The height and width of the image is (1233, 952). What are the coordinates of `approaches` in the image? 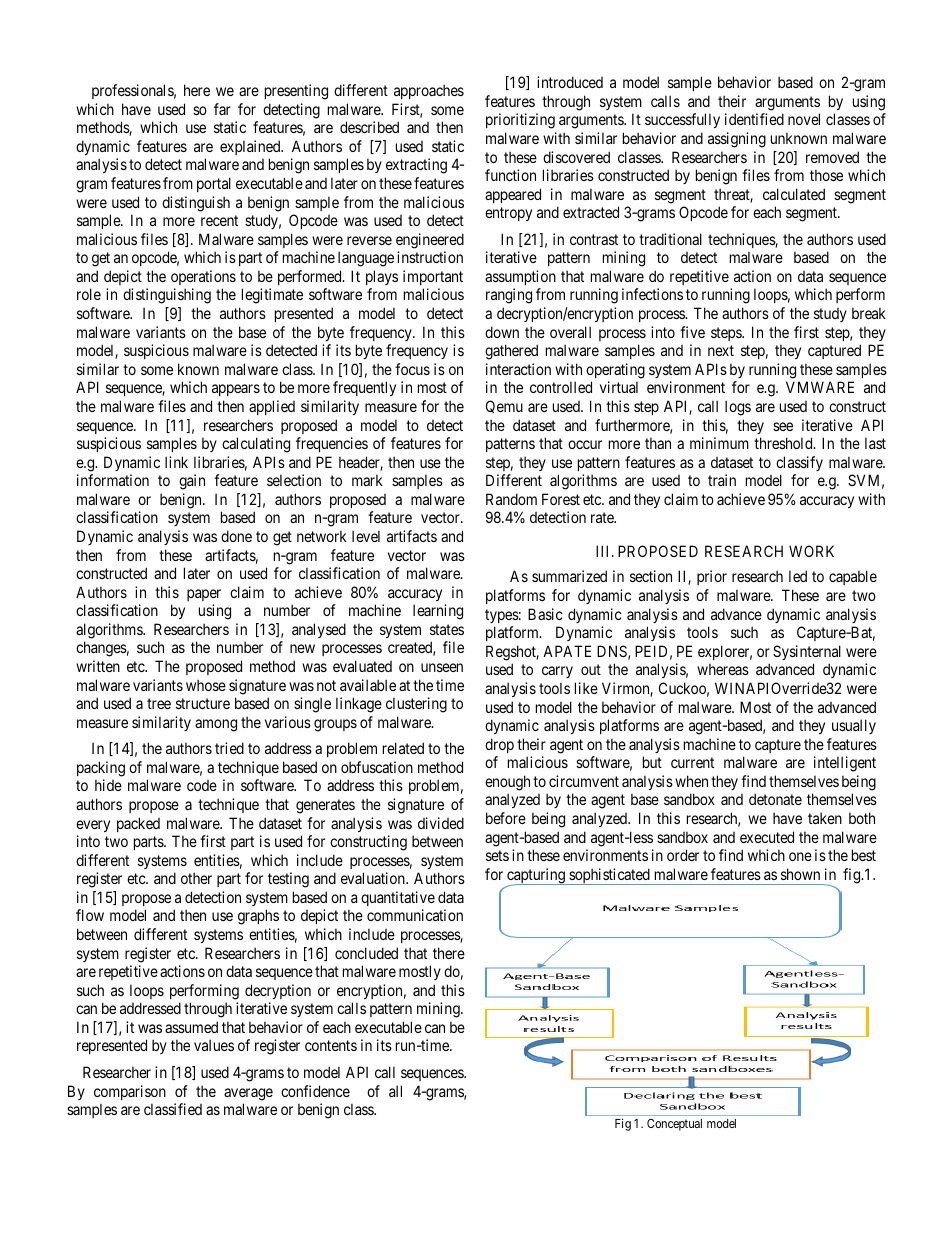 It's located at (429, 91).
